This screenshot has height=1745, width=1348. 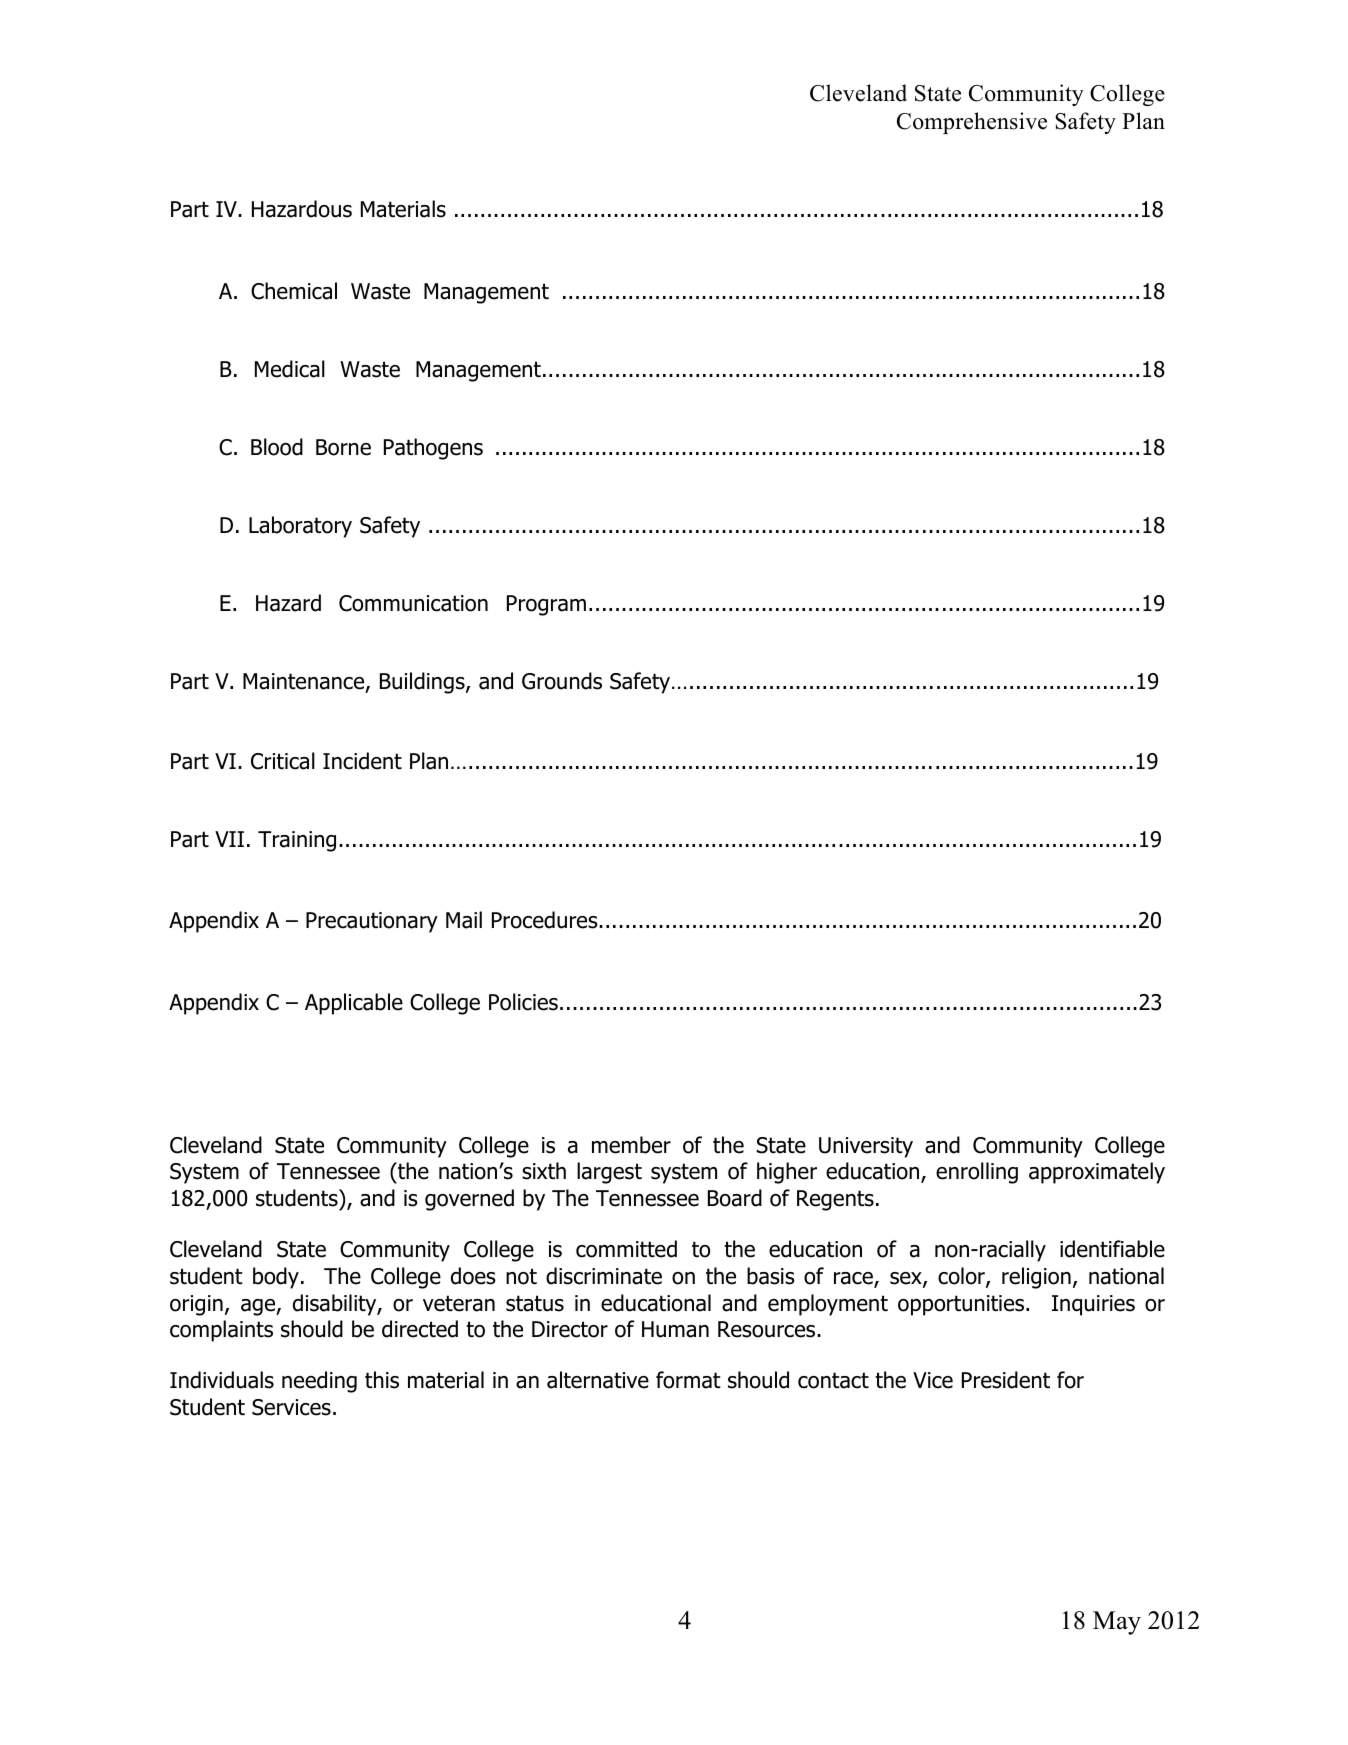 What do you see at coordinates (866, 1147) in the screenshot?
I see `University` at bounding box center [866, 1147].
